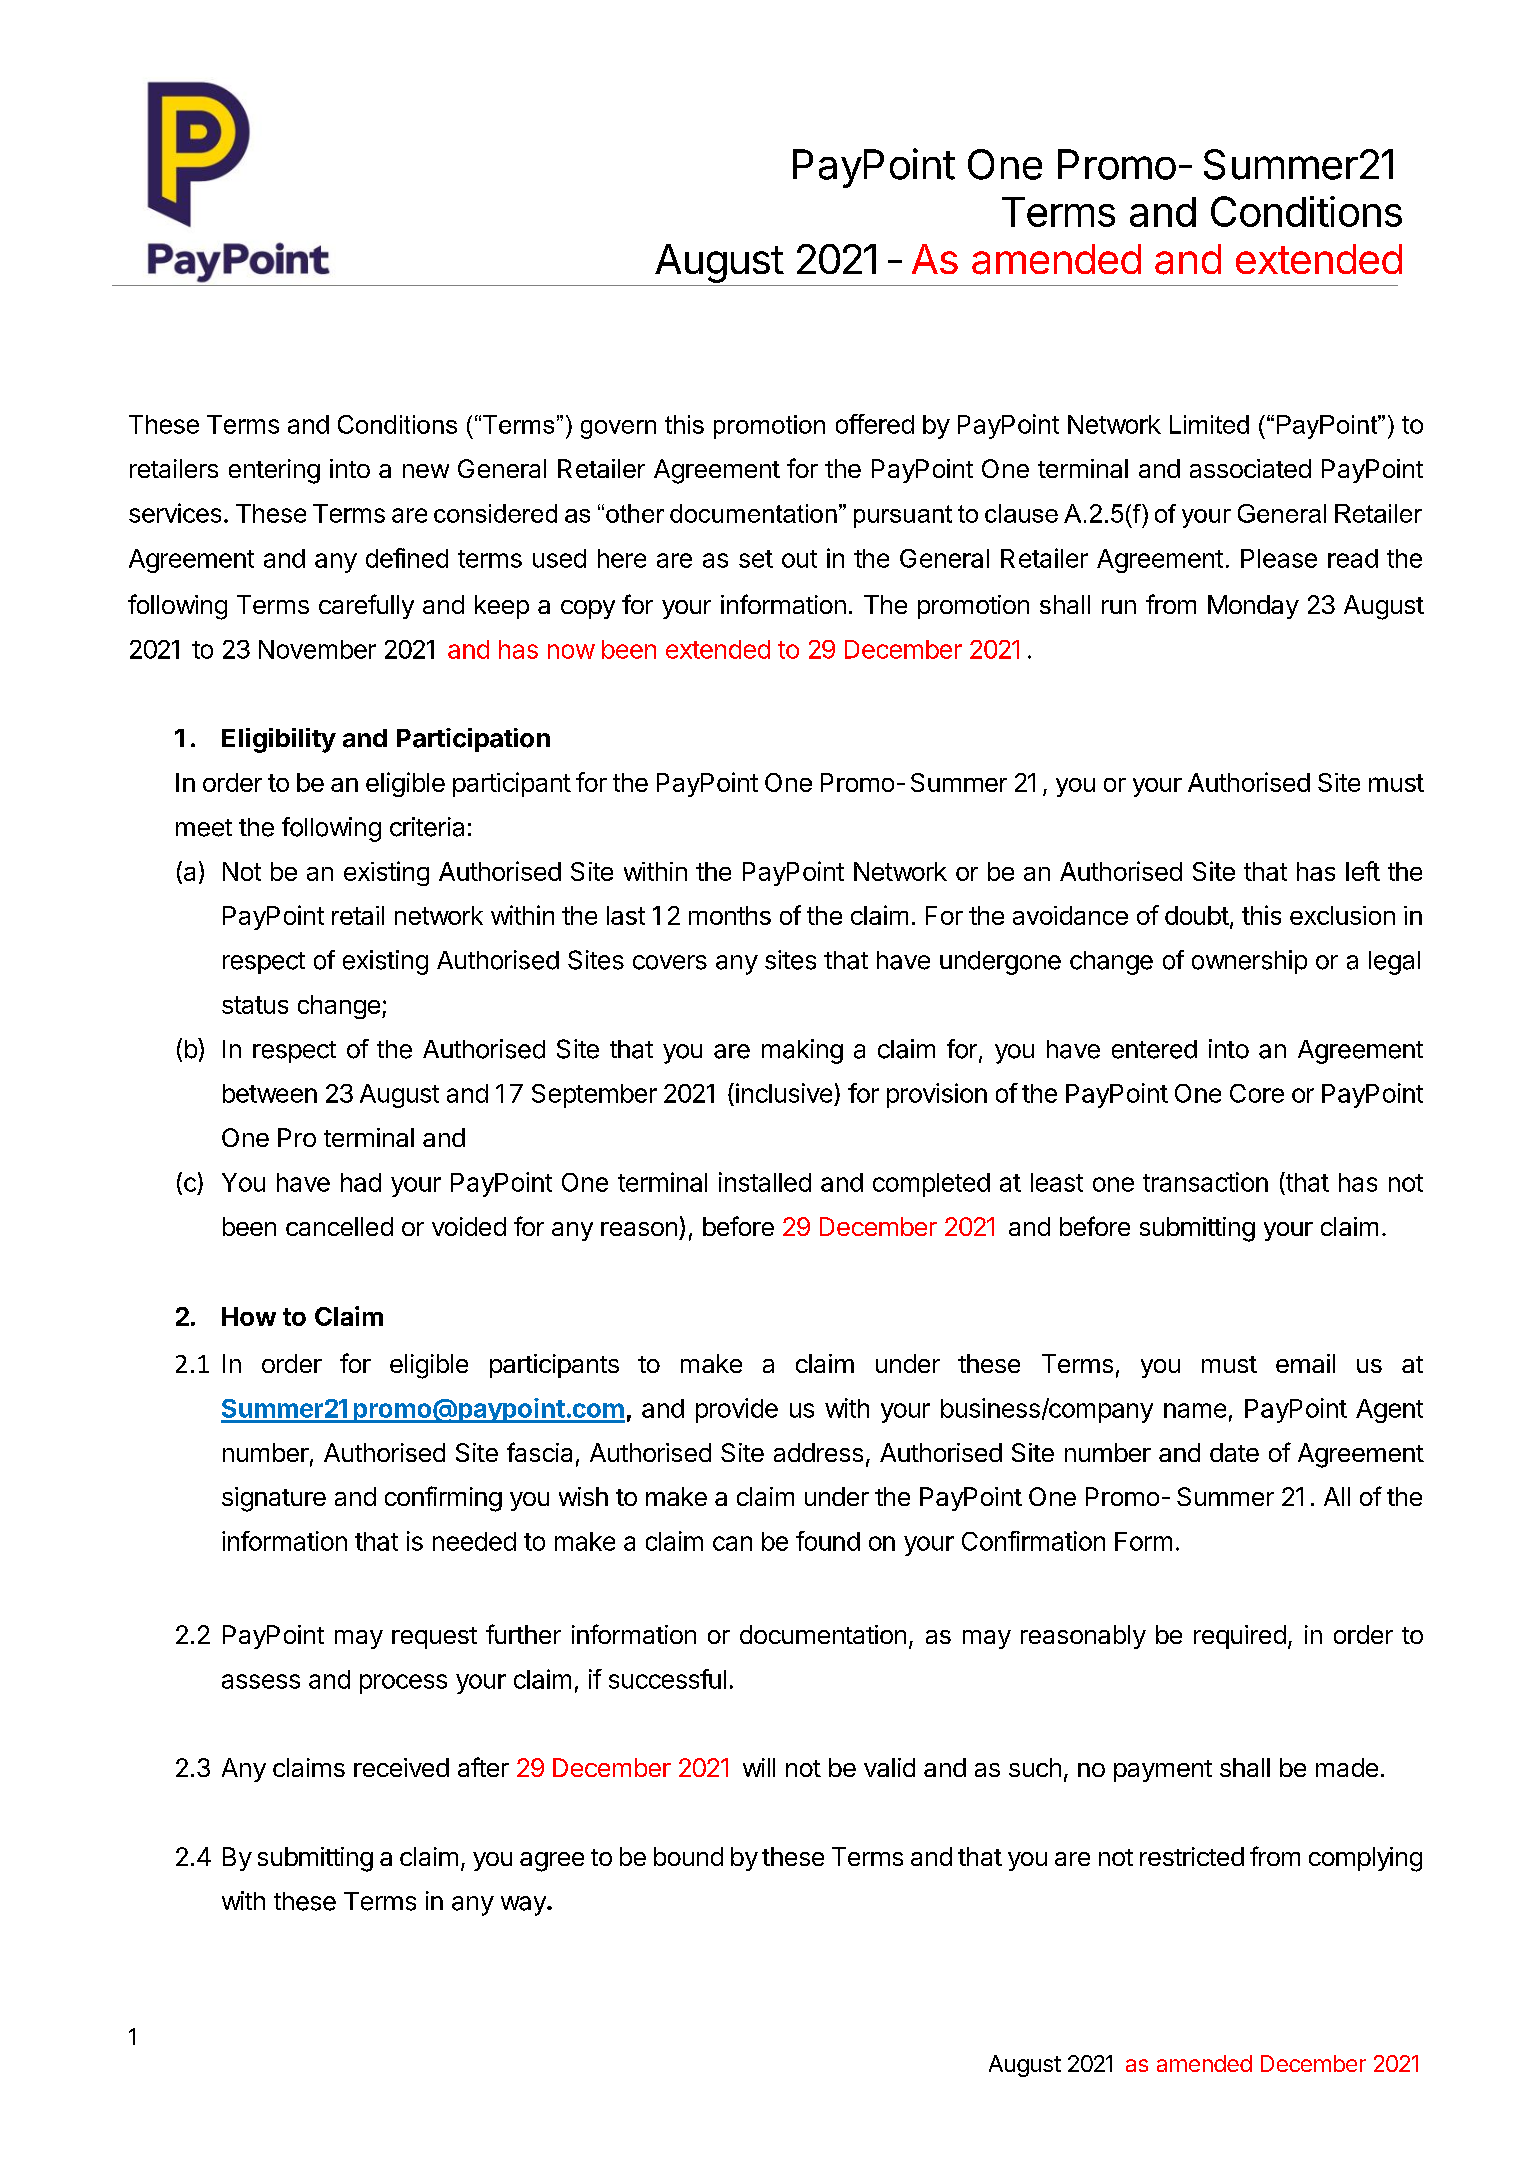  Describe the element at coordinates (875, 424) in the screenshot. I see `offered` at that location.
